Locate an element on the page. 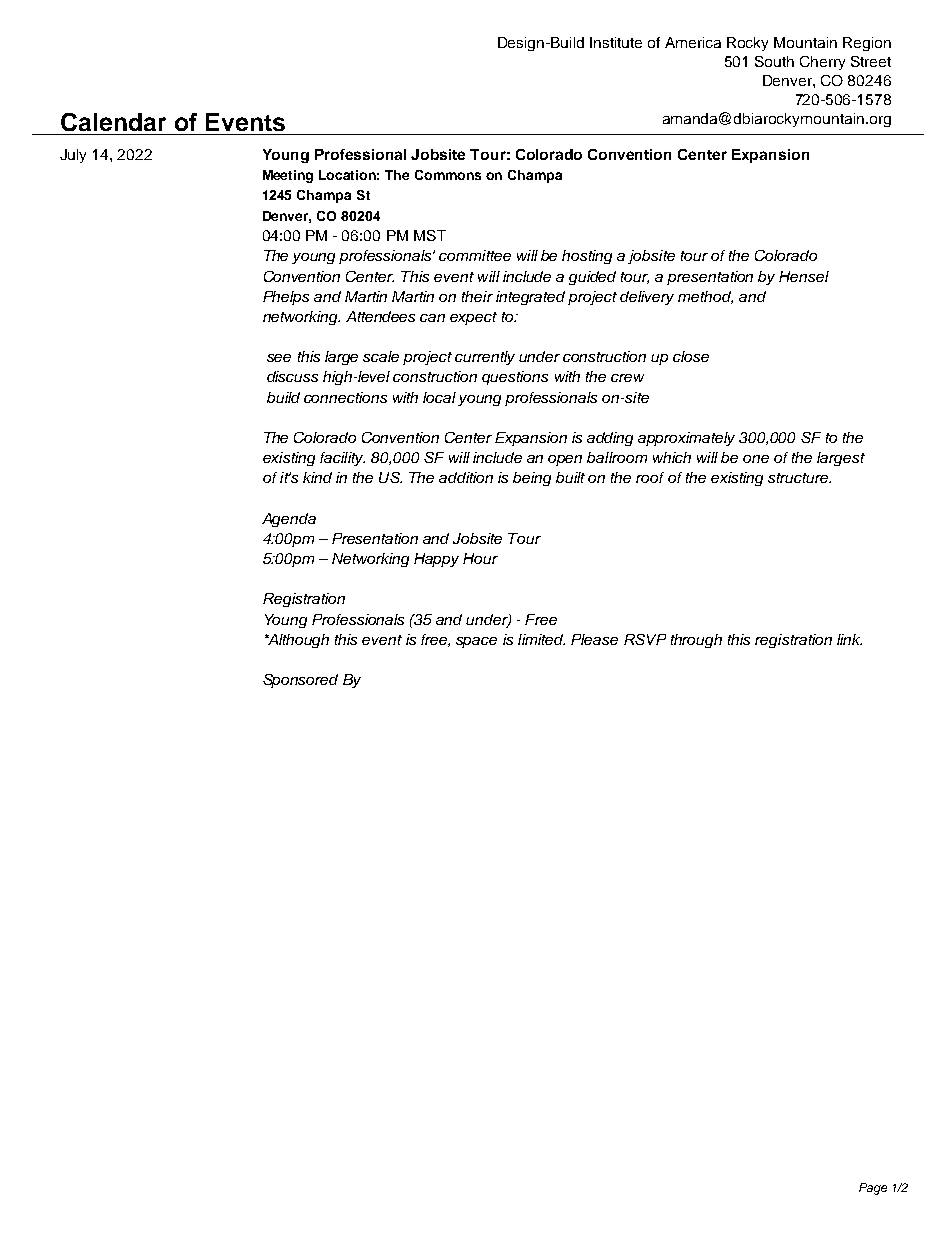  one is located at coordinates (756, 459).
